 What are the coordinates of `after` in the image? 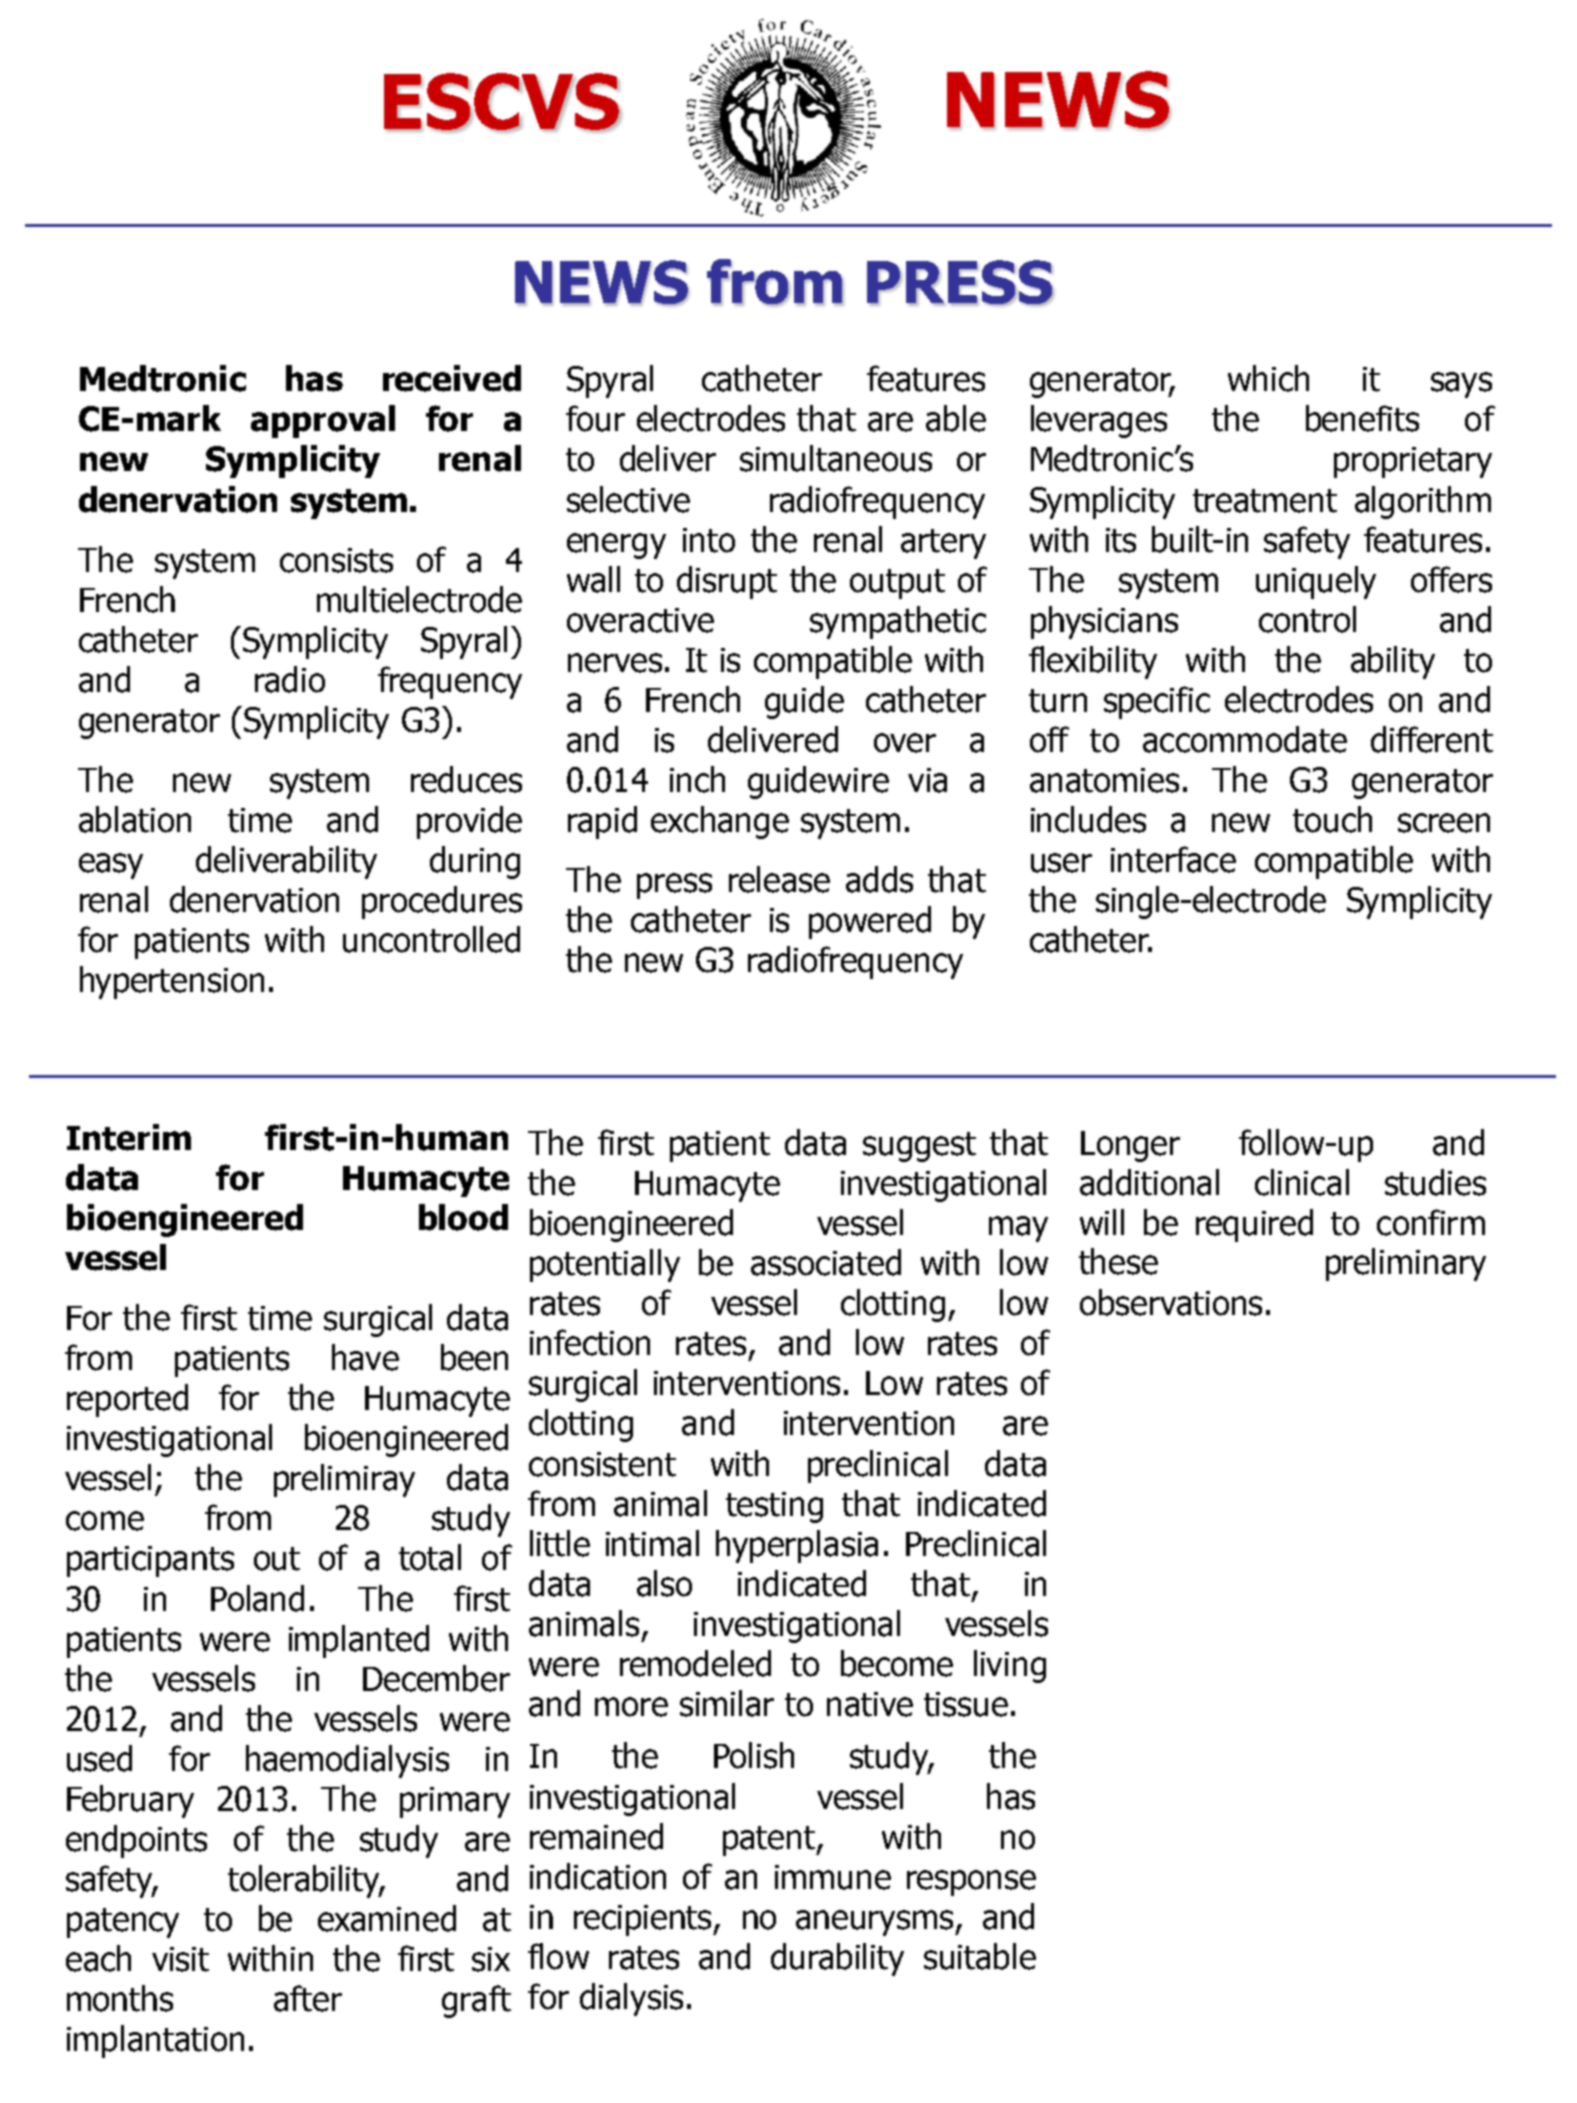 It's located at (308, 1998).
